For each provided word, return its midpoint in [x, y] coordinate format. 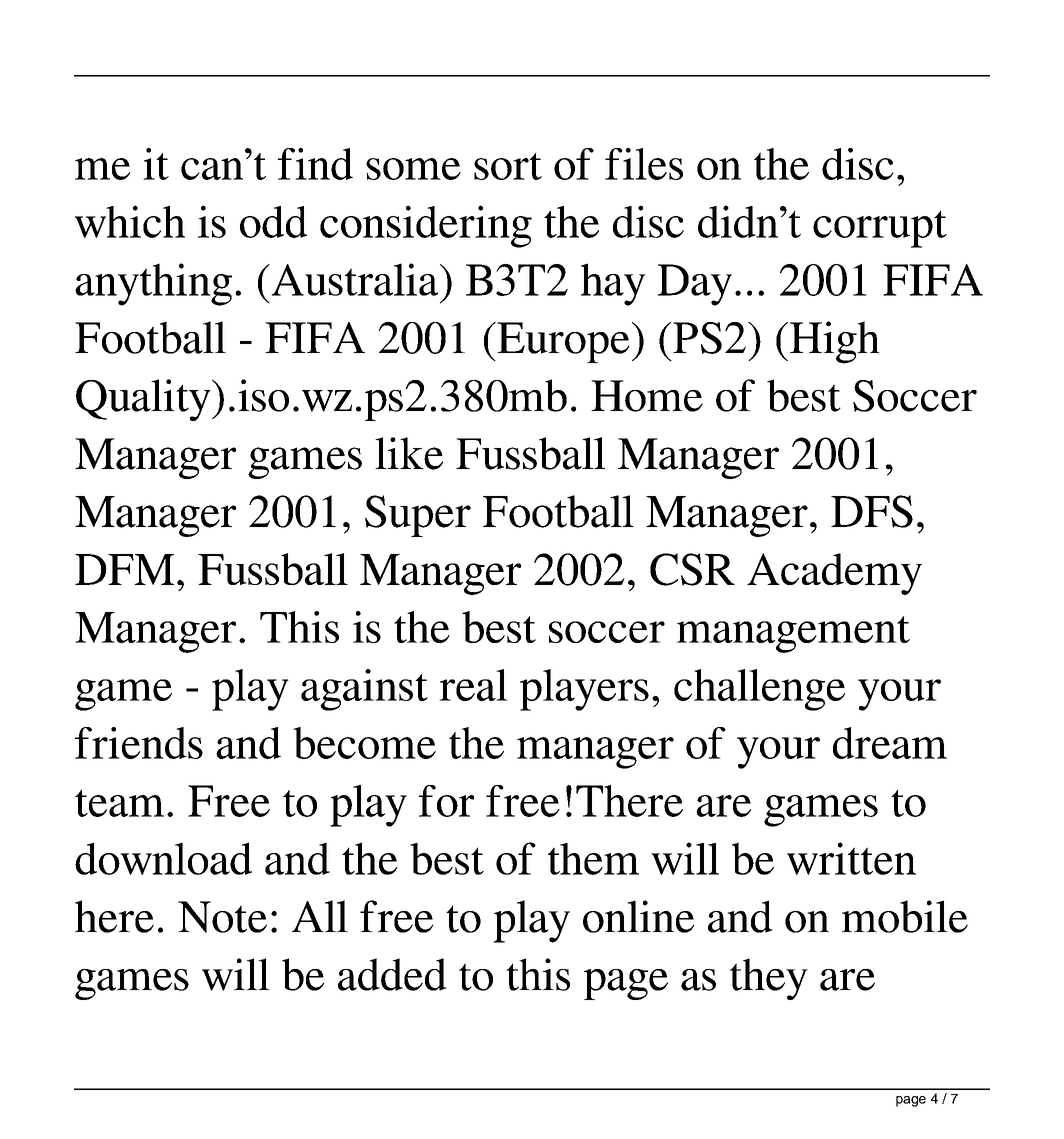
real [473, 685]
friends [139, 743]
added [392, 974]
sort [508, 166]
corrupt [880, 229]
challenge [759, 690]
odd [273, 222]
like [409, 453]
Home [647, 396]
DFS [872, 511]
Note [222, 917]
